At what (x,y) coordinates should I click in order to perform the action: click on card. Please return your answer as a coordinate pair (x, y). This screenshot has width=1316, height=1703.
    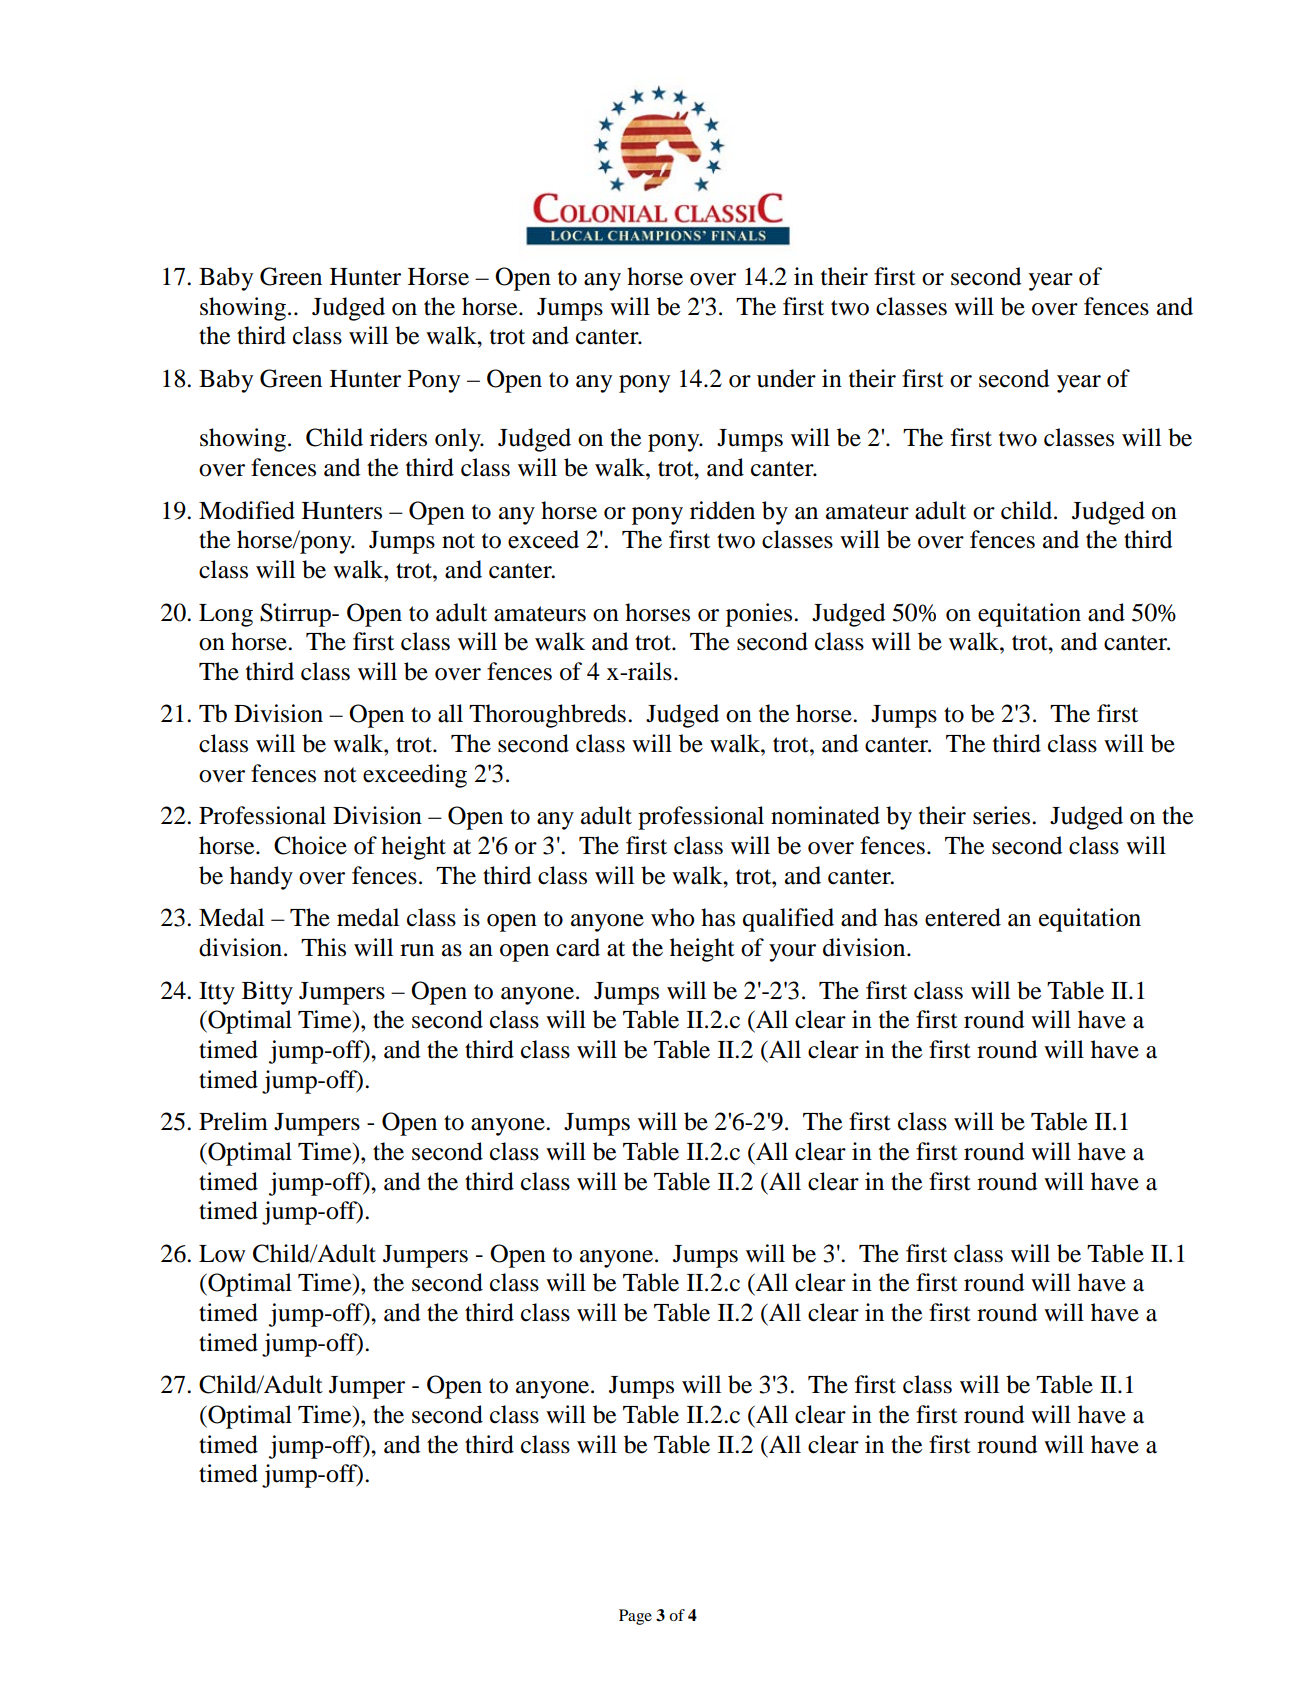
    Looking at the image, I should click on (578, 947).
